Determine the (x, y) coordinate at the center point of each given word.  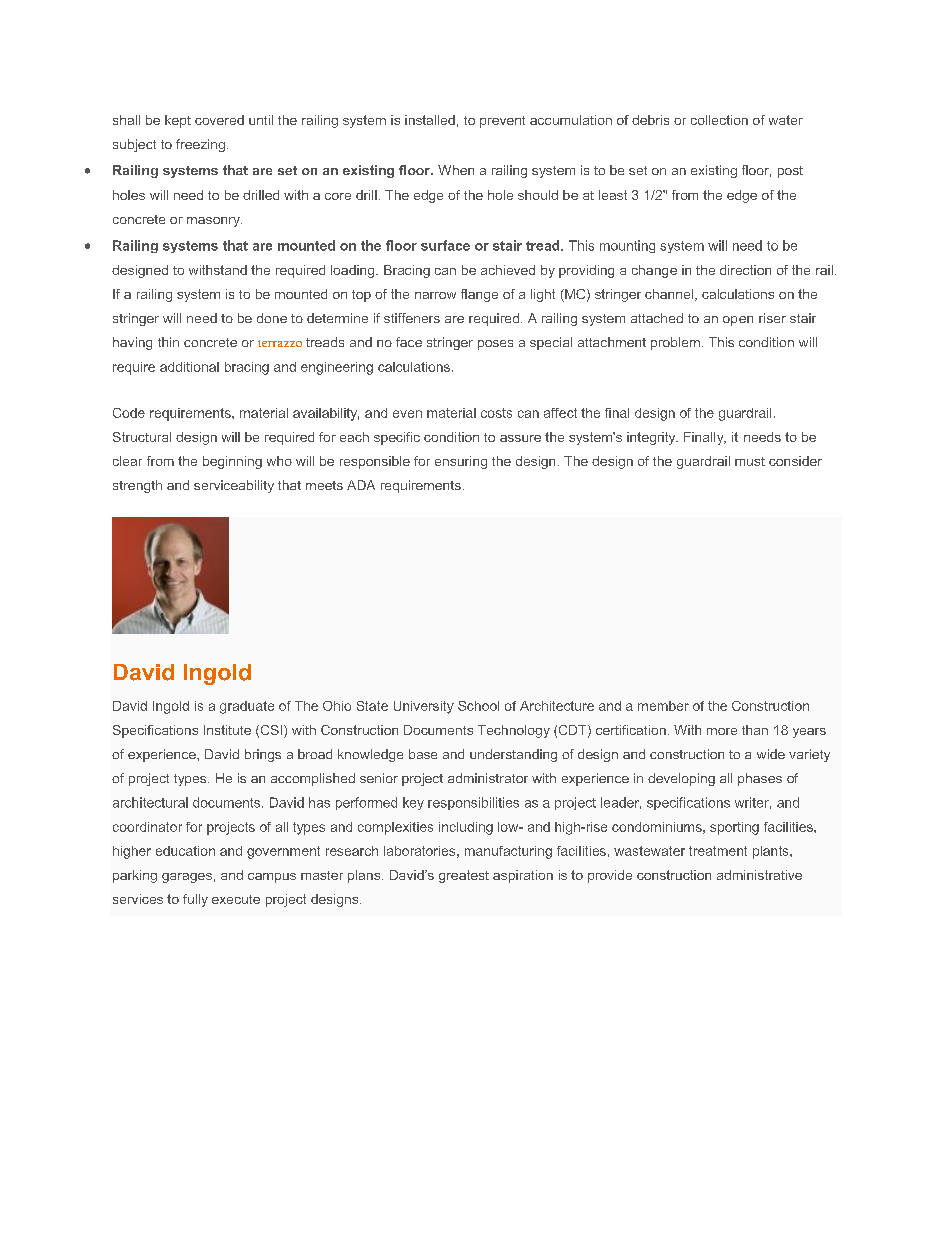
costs (496, 413)
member (663, 706)
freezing (200, 145)
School (478, 706)
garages (187, 878)
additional (189, 367)
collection (719, 120)
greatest (464, 876)
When (456, 170)
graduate (247, 707)
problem (675, 343)
